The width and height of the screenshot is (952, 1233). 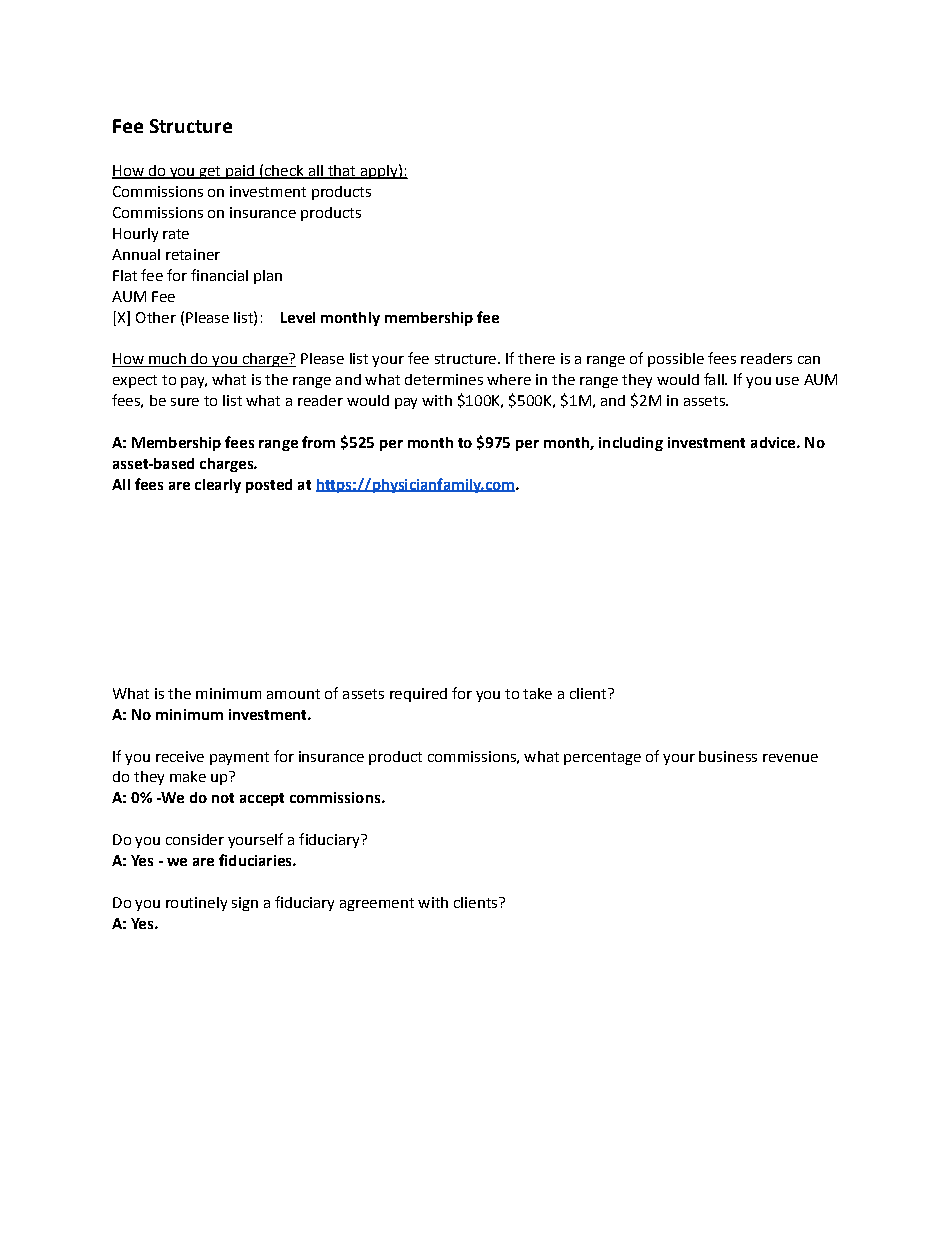 What do you see at coordinates (418, 695) in the screenshot?
I see `required` at bounding box center [418, 695].
